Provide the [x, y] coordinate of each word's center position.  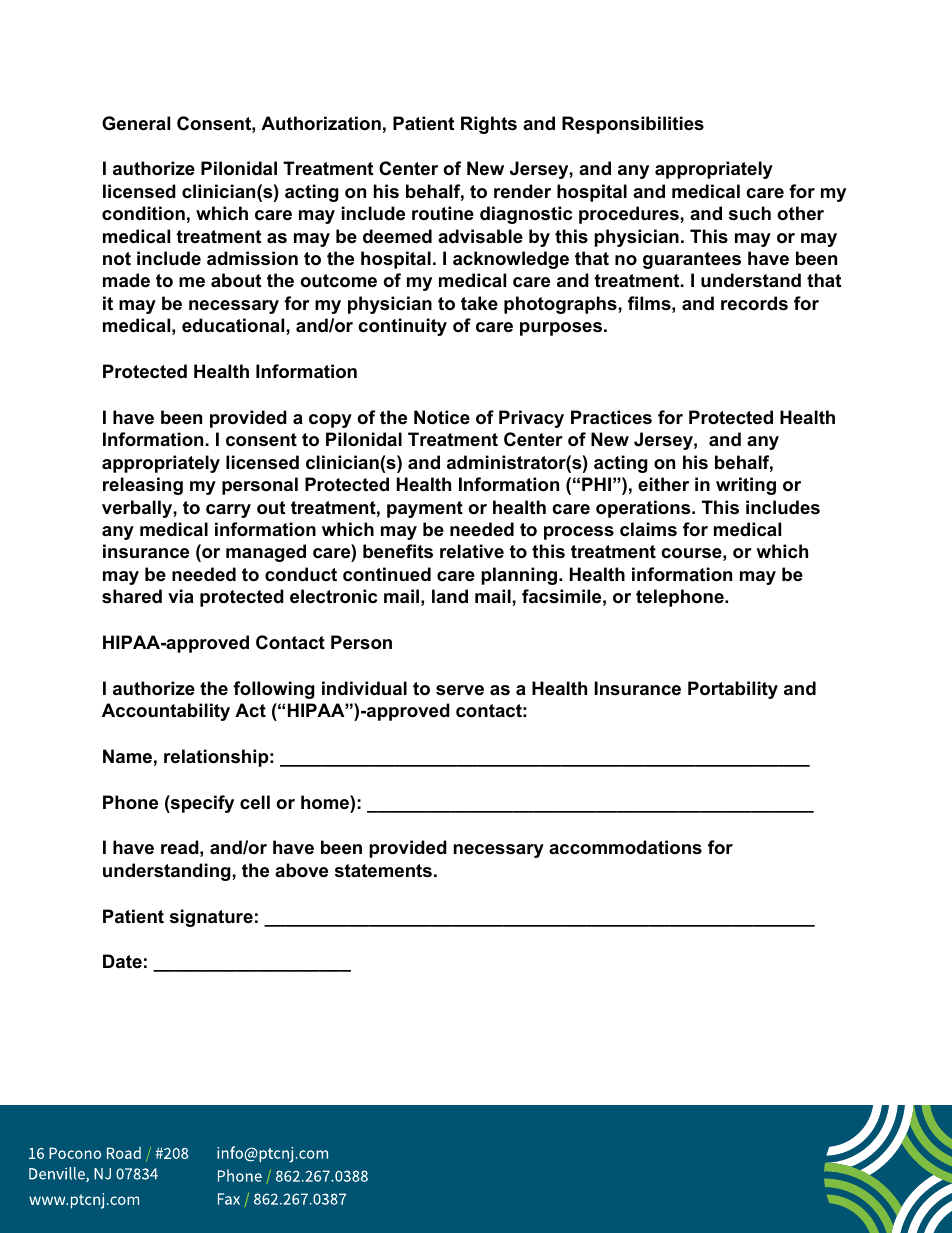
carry [228, 511]
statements [383, 871]
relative [472, 551]
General [136, 123]
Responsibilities [633, 125]
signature [211, 918]
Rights [489, 125]
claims [648, 529]
